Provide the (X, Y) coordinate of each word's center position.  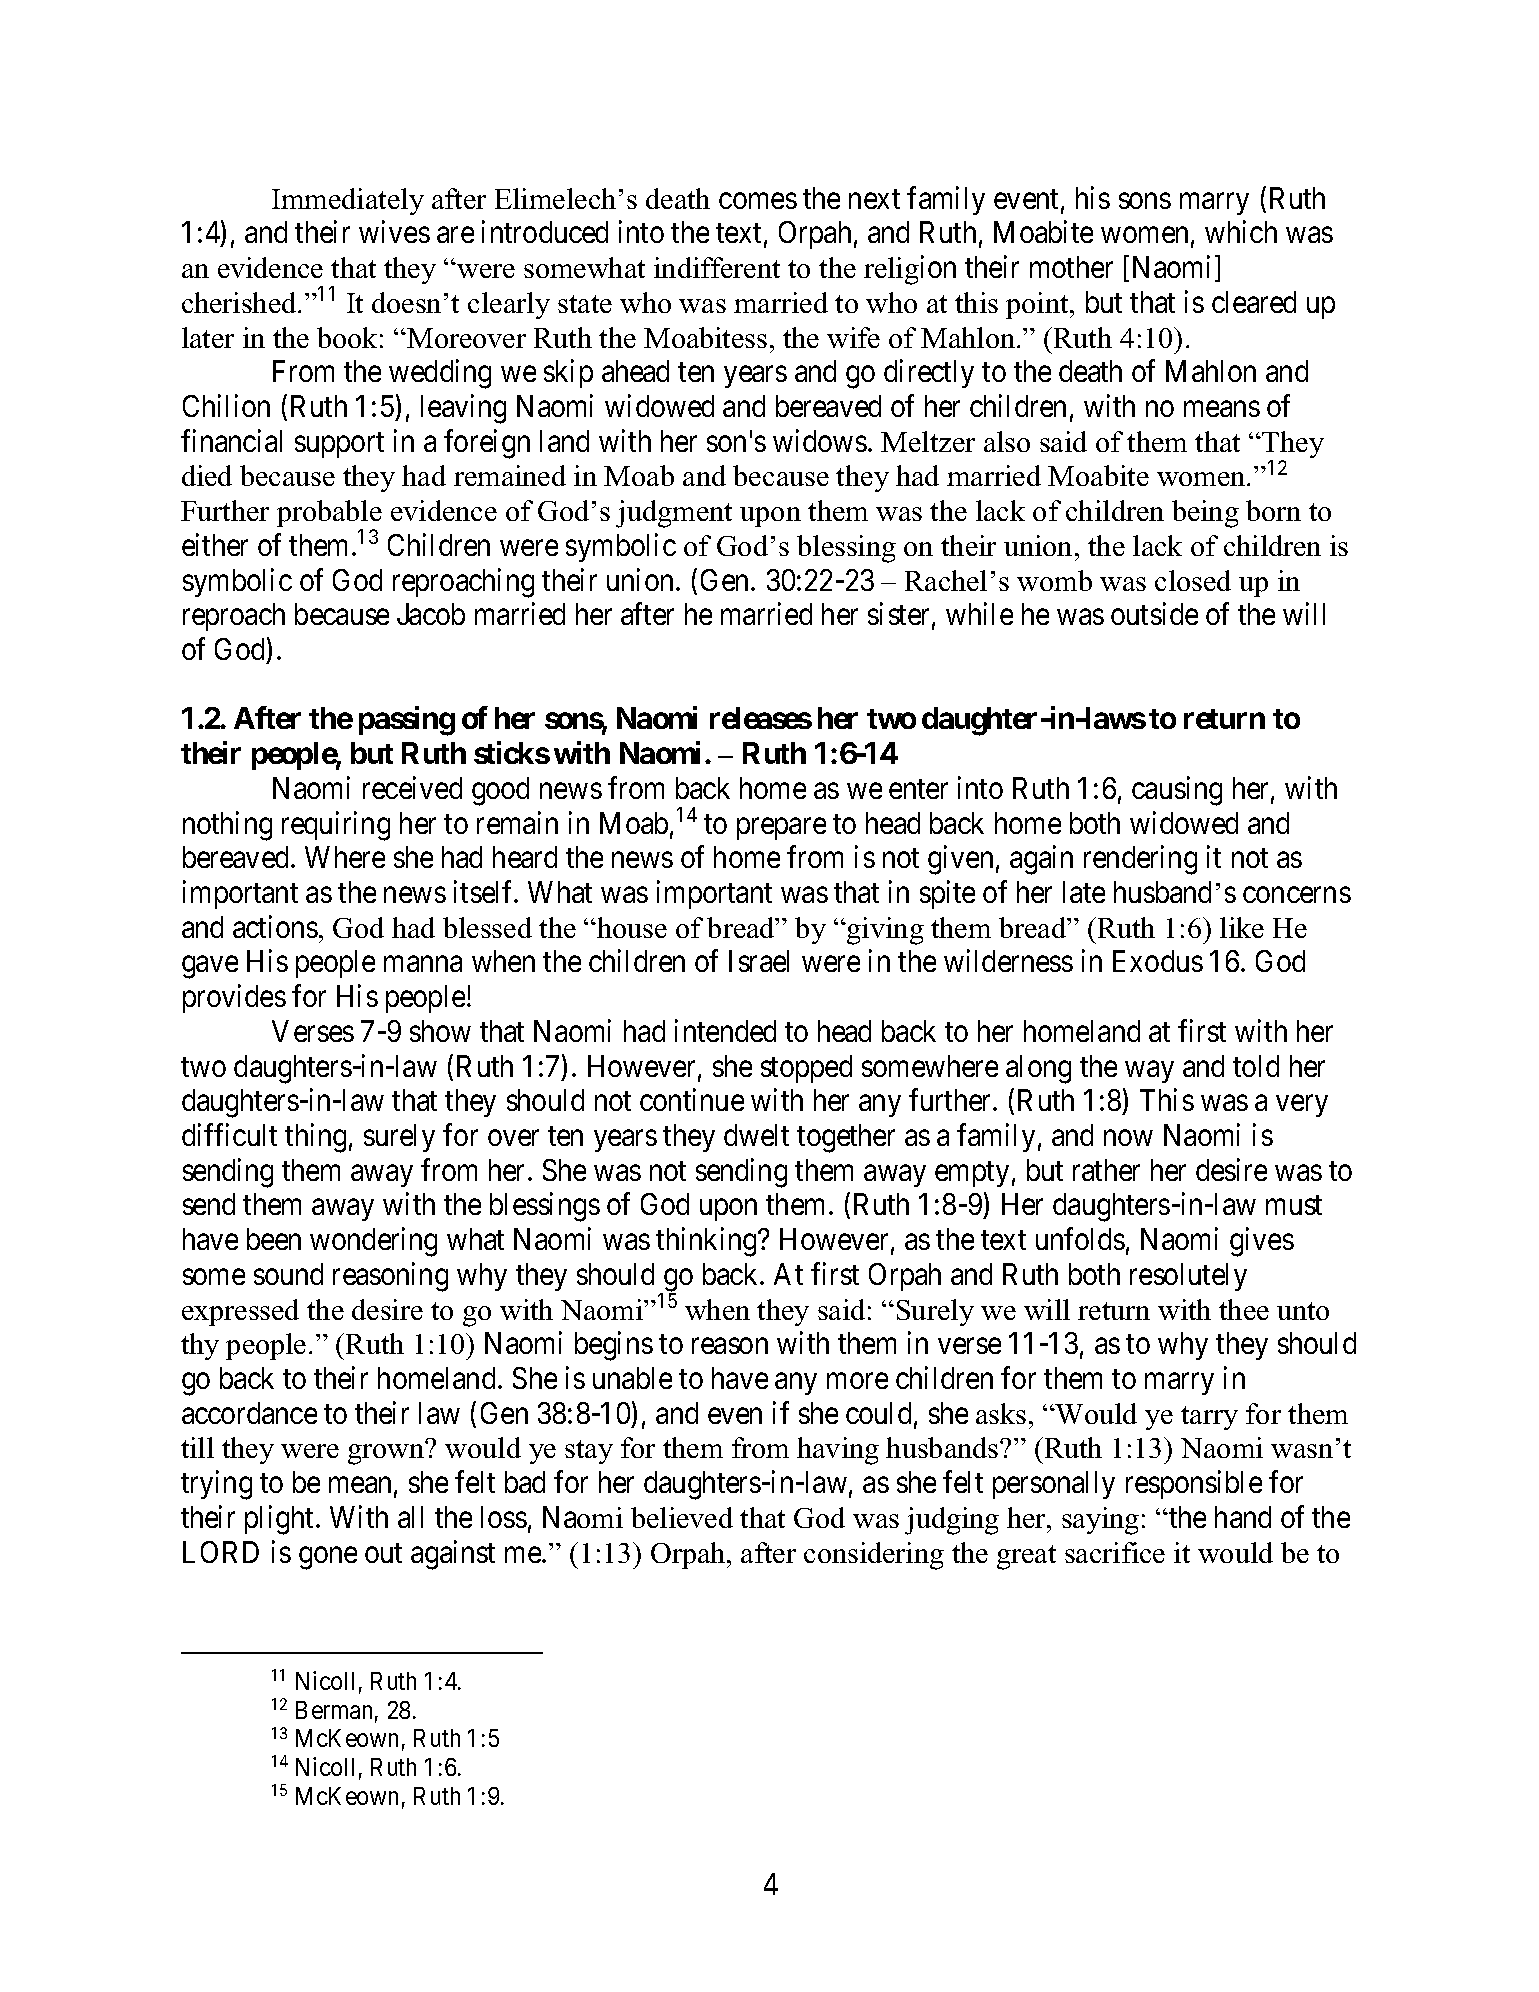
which (1241, 232)
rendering (1140, 860)
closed (1193, 580)
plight (281, 1520)
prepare (781, 829)
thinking (707, 1242)
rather (1106, 1170)
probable (329, 515)
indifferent (717, 267)
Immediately (348, 201)
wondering (373, 1242)
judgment (674, 514)
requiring (336, 826)
